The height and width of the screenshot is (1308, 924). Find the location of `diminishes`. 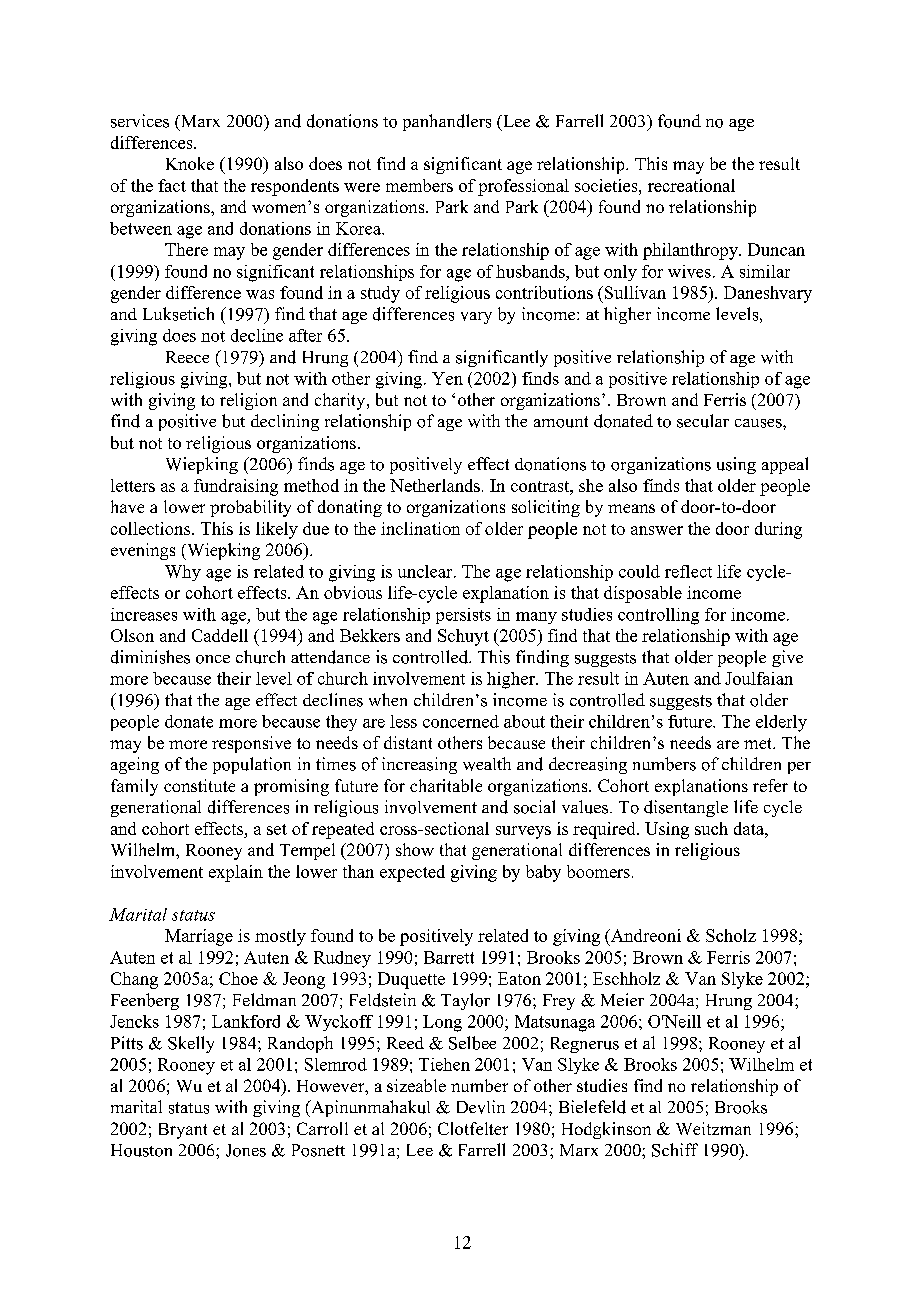

diminishes is located at coordinates (150, 657).
